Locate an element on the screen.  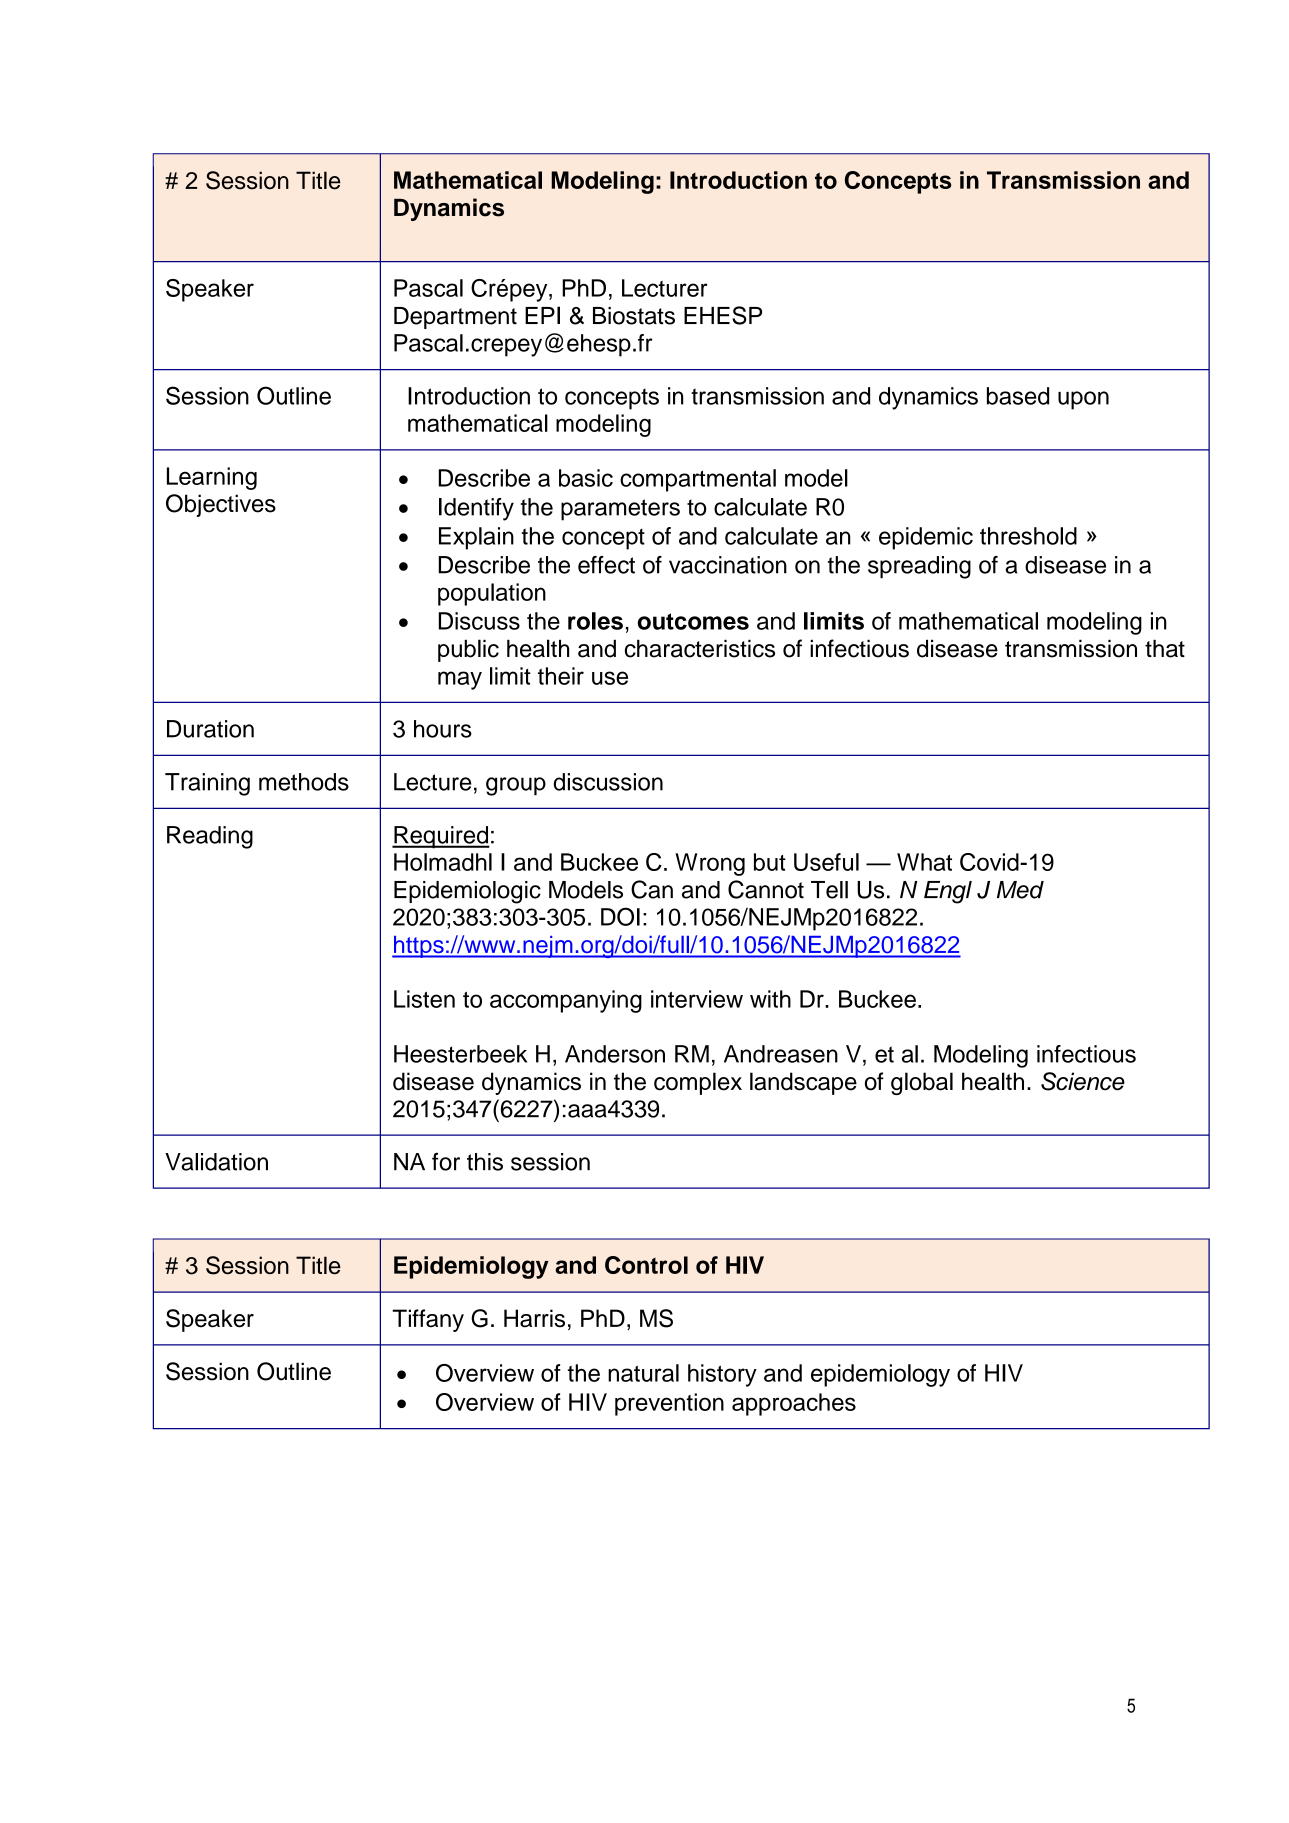
interview is located at coordinates (697, 999).
